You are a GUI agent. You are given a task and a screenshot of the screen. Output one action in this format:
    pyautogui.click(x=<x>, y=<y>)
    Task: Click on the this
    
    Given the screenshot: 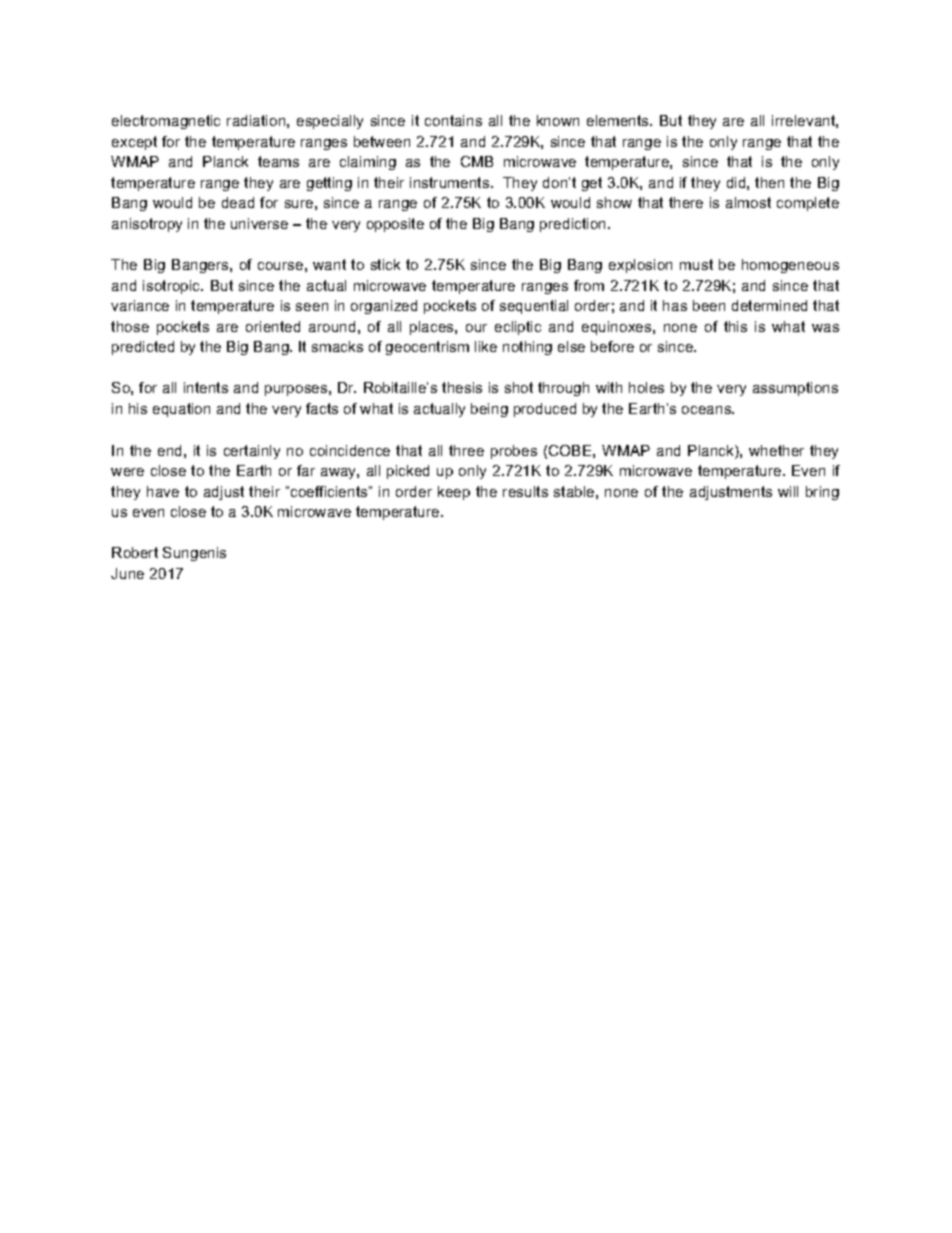 What is the action you would take?
    pyautogui.click(x=735, y=326)
